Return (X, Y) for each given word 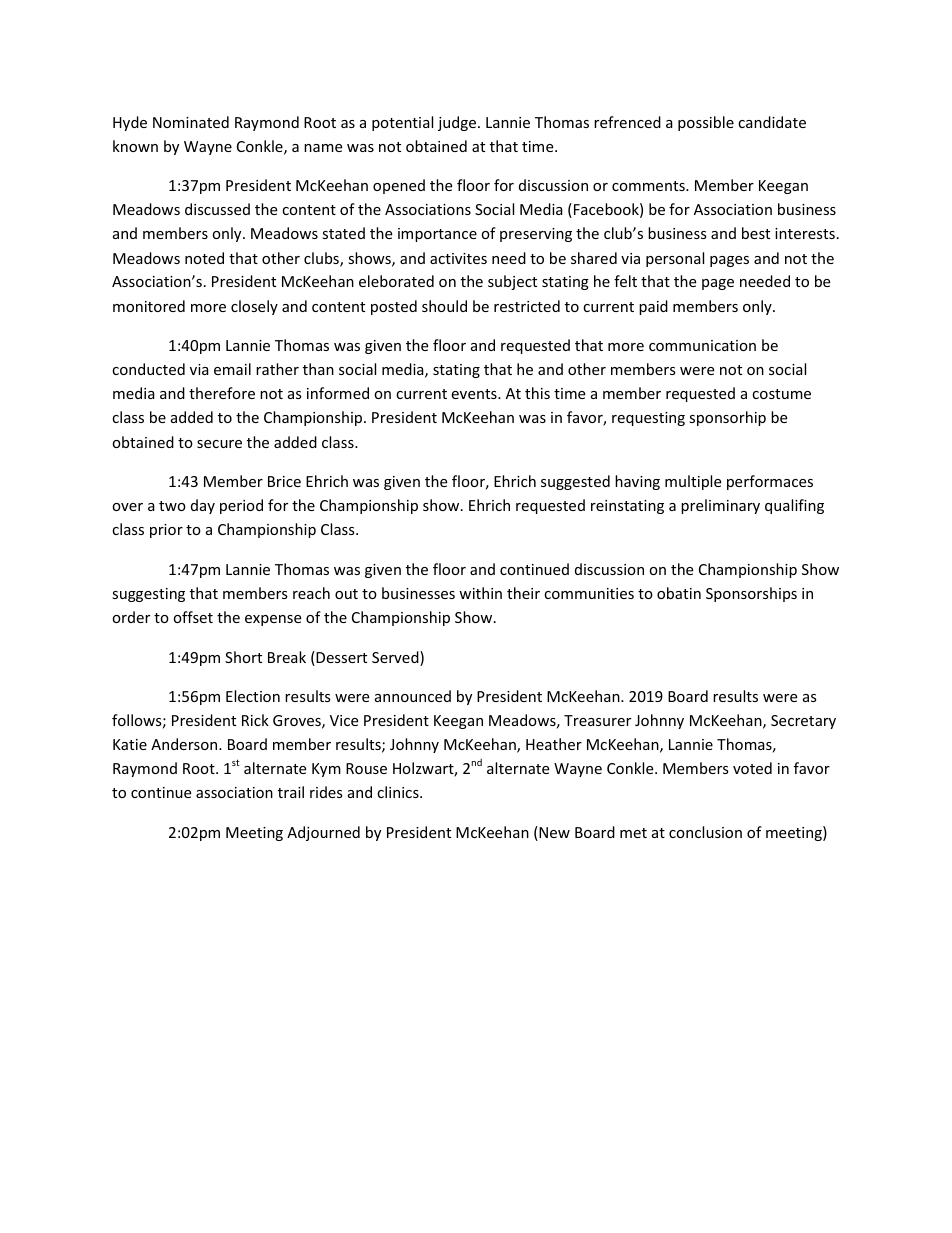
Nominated (191, 122)
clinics (399, 792)
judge (458, 123)
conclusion (705, 832)
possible (706, 123)
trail (291, 792)
